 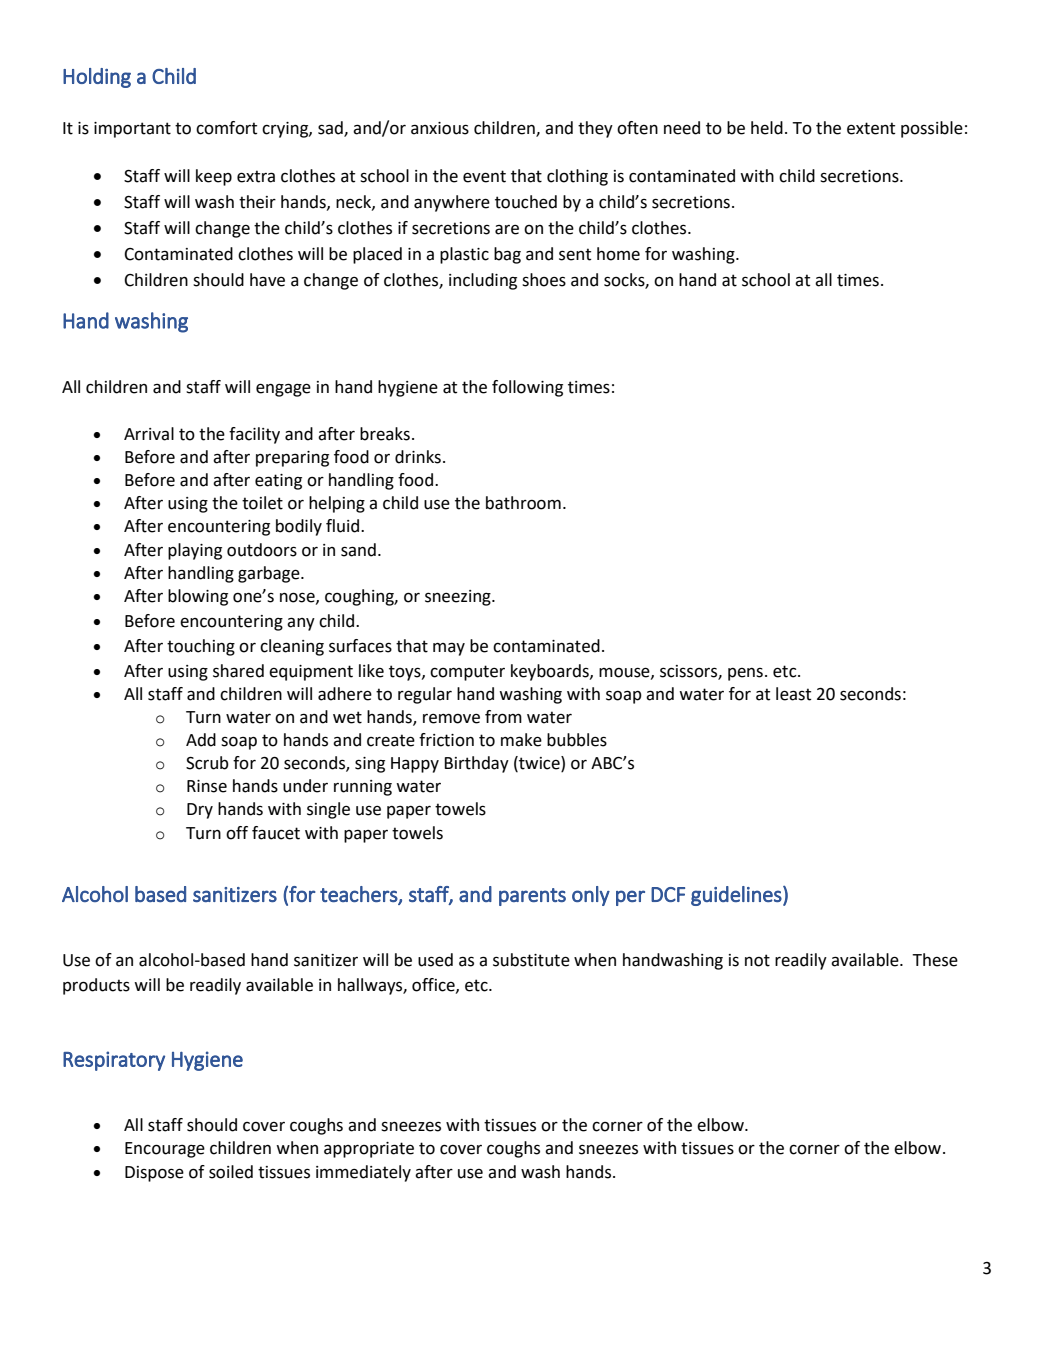 I want to click on sneezing, so click(x=459, y=598).
